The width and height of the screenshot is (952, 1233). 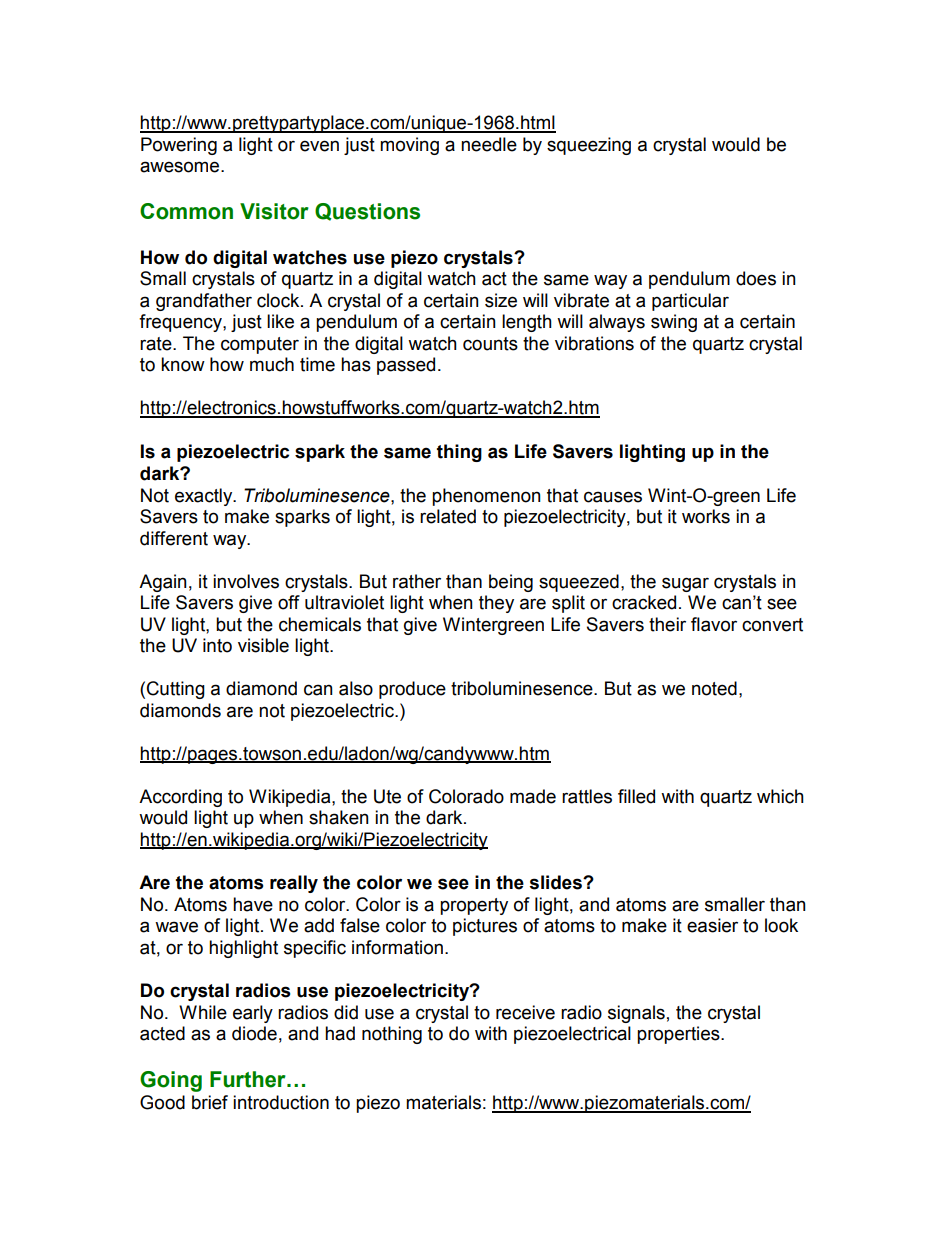 What do you see at coordinates (181, 167) in the screenshot?
I see `awesome` at bounding box center [181, 167].
